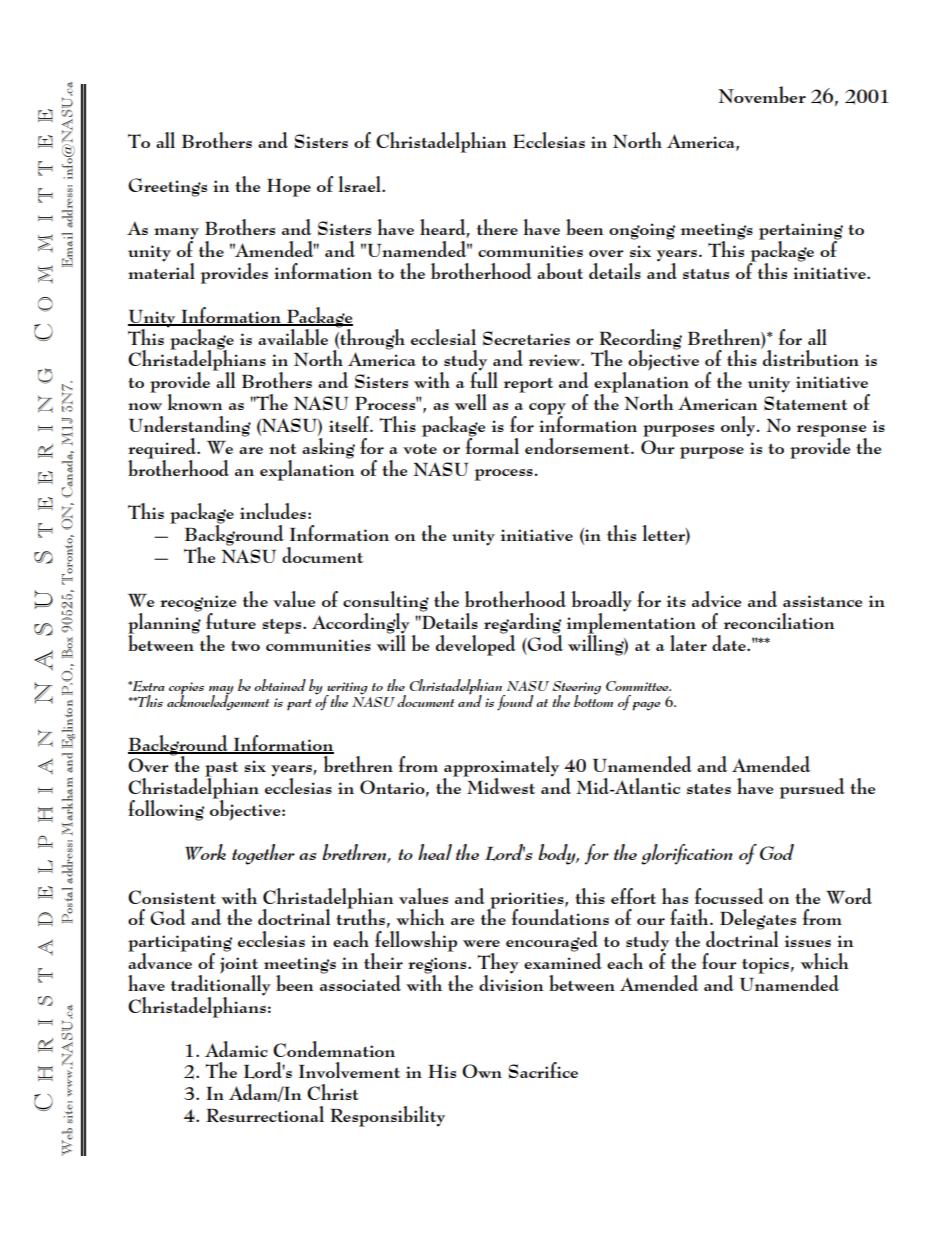  Describe the element at coordinates (334, 1049) in the page. I see `Condemnation` at that location.
